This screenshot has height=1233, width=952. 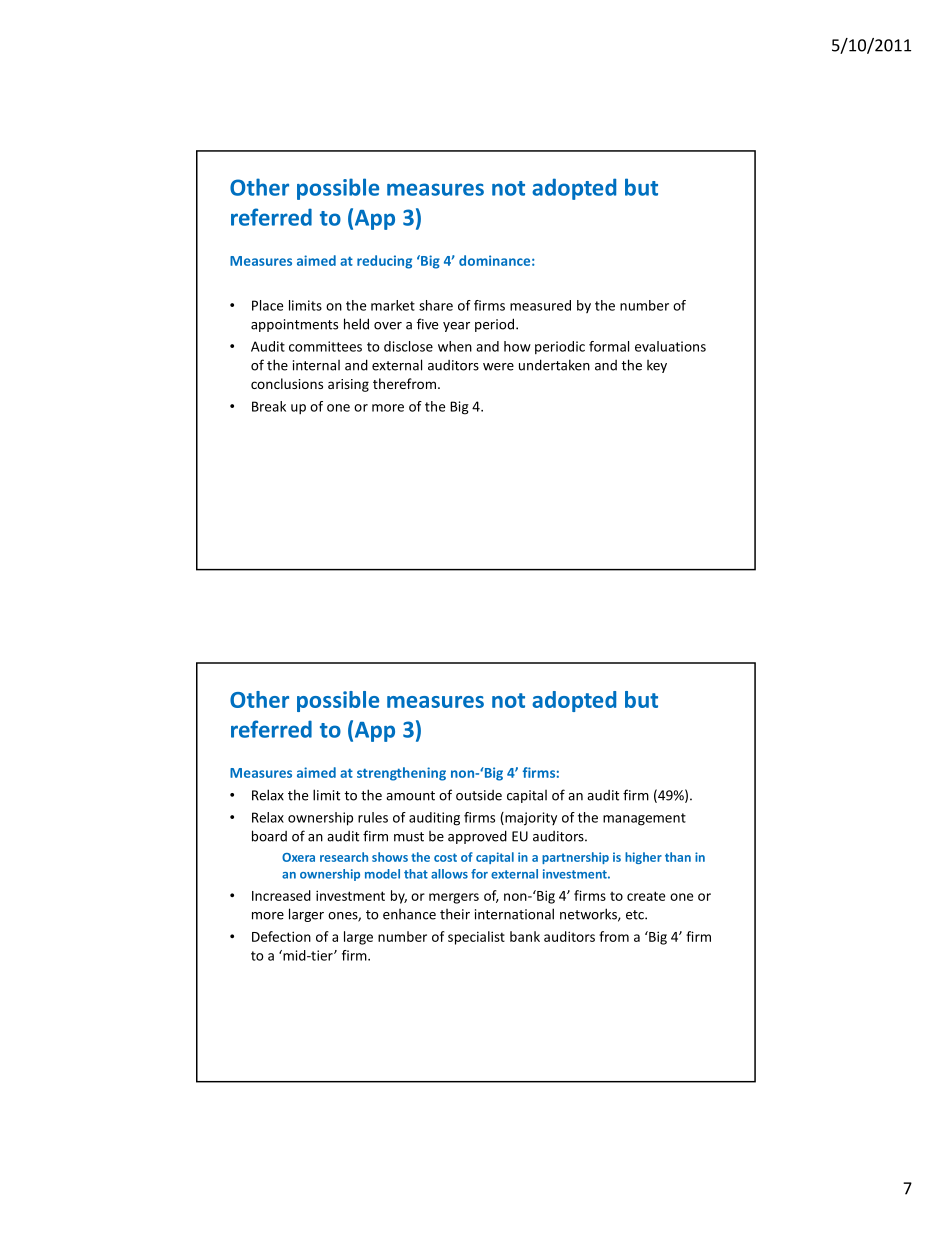 I want to click on share, so click(x=436, y=305).
